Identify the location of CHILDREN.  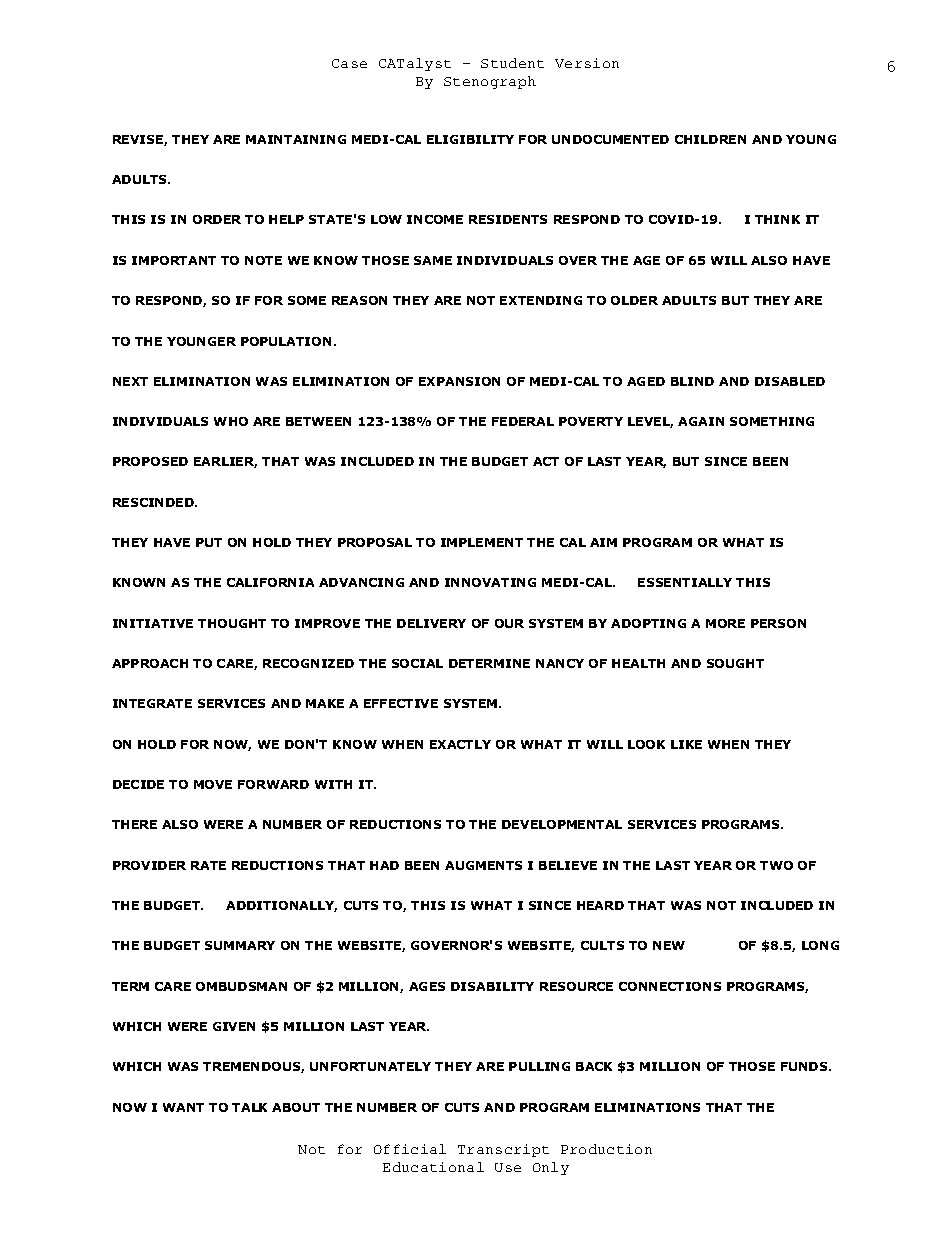
(710, 139).
